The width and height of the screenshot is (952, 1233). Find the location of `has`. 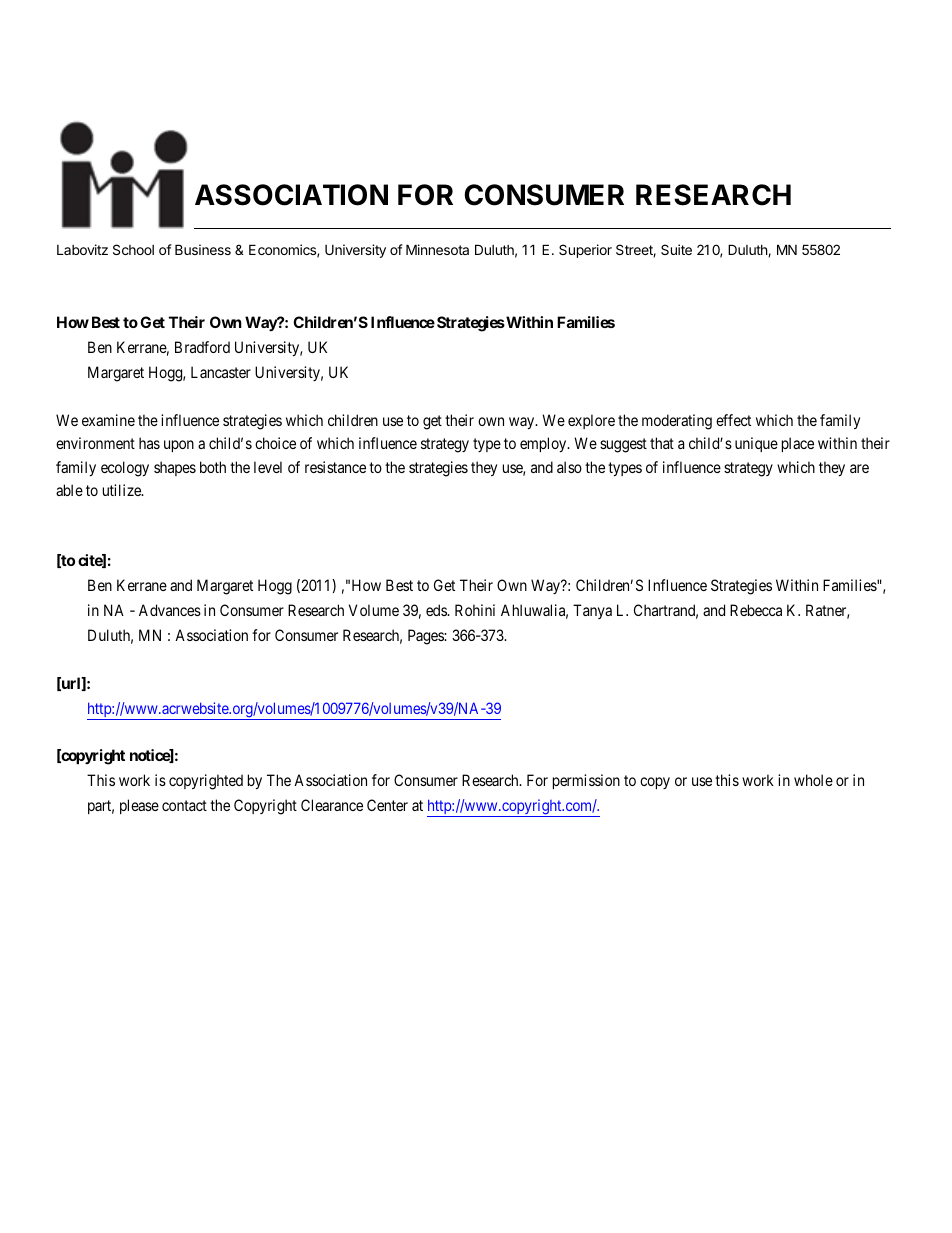

has is located at coordinates (149, 443).
